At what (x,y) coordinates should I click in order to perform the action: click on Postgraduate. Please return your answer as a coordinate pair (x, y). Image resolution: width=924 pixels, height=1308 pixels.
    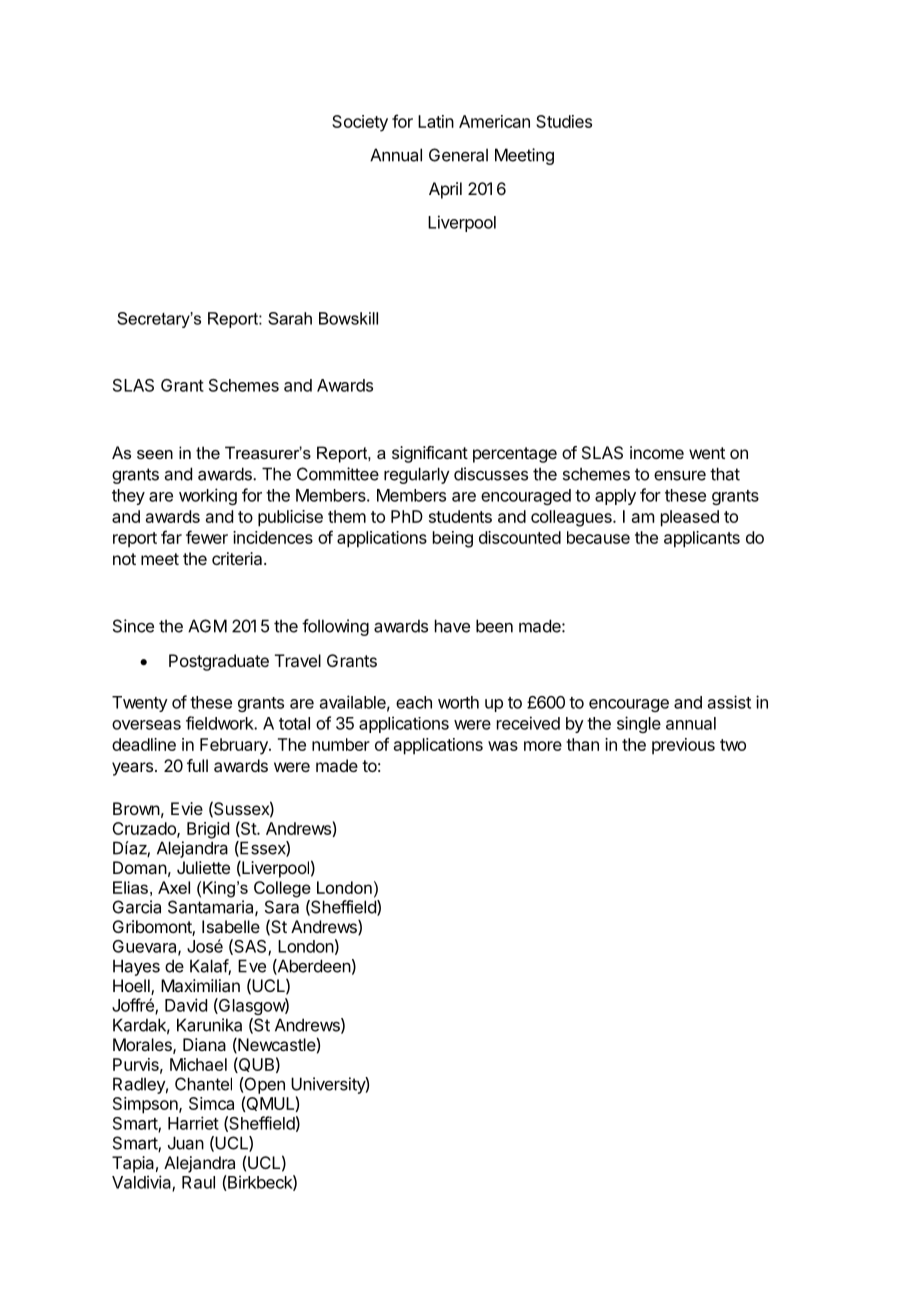
    Looking at the image, I should click on (219, 662).
